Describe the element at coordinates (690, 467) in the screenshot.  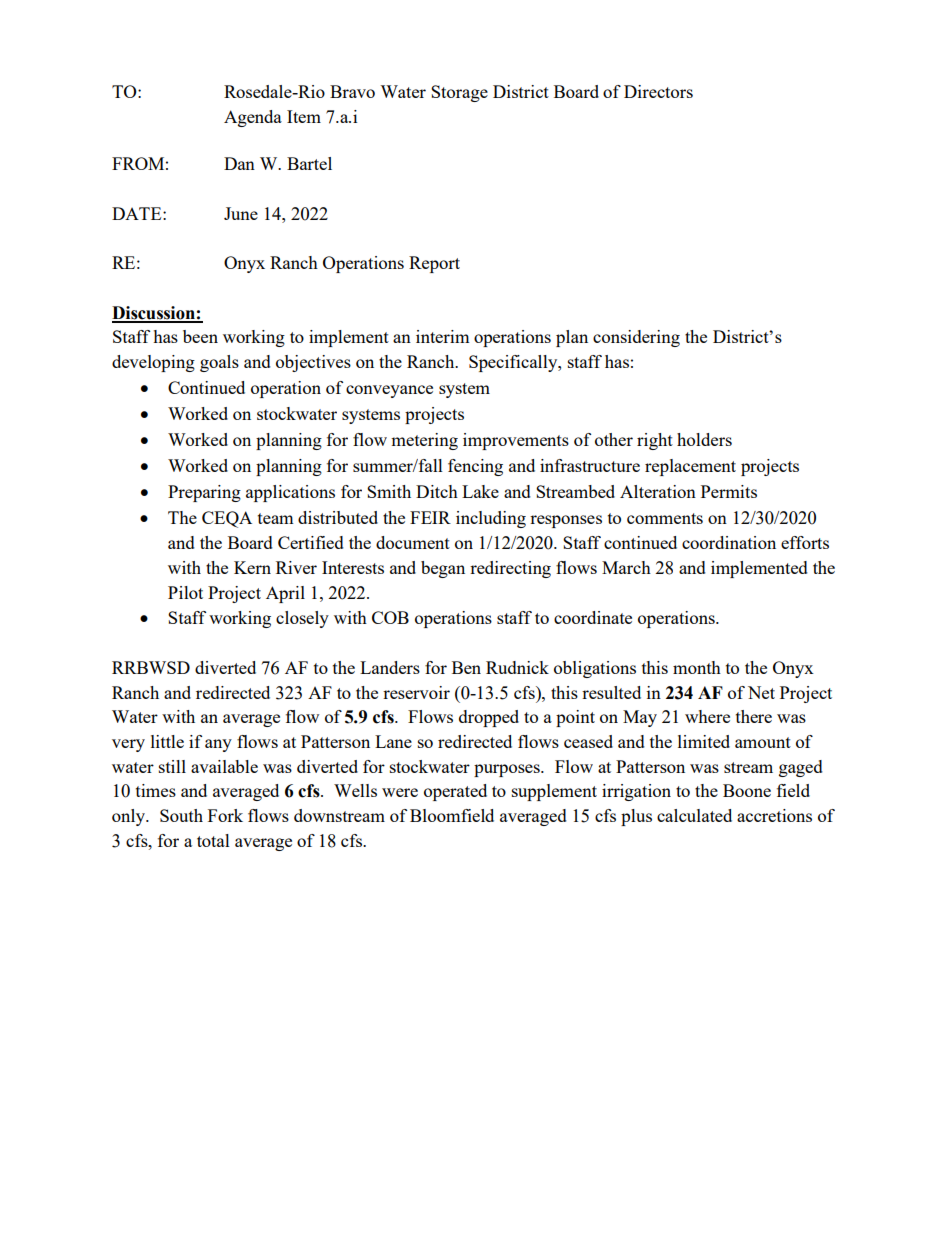
I see `replacement` at that location.
